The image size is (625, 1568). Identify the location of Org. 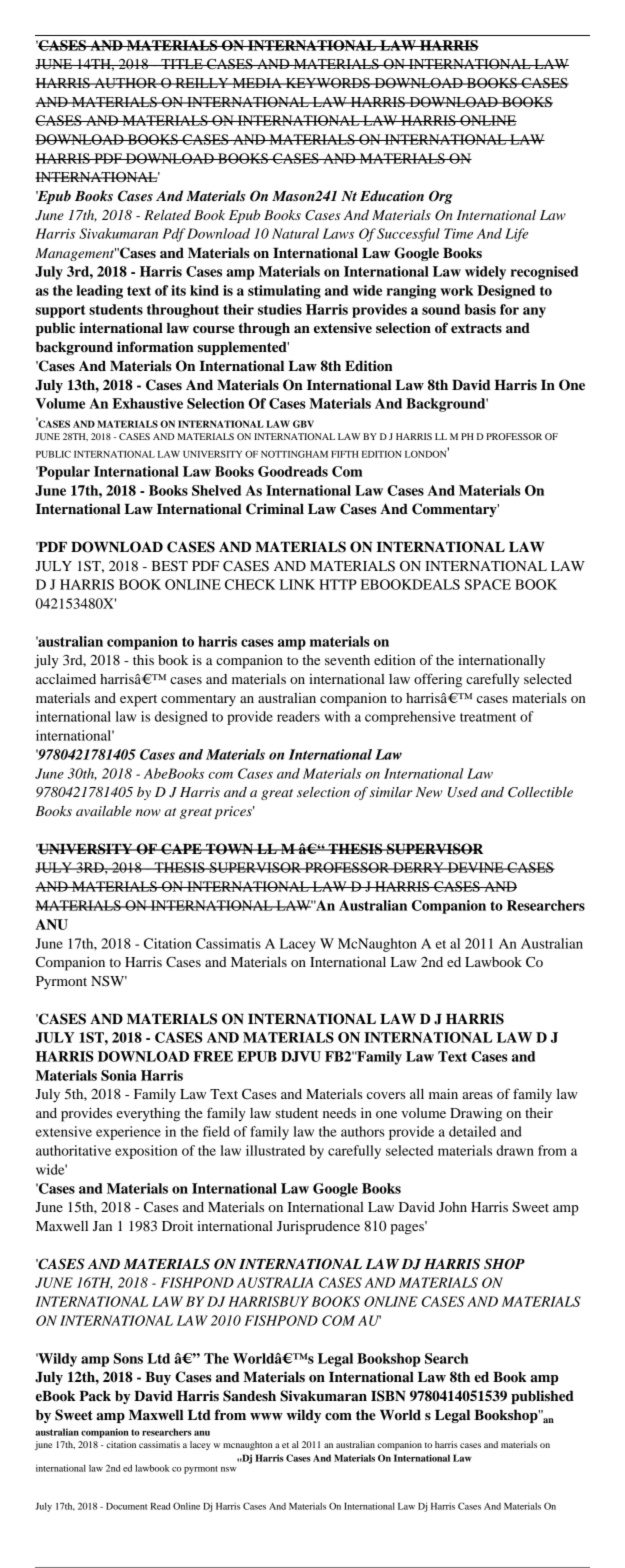
(441, 197).
